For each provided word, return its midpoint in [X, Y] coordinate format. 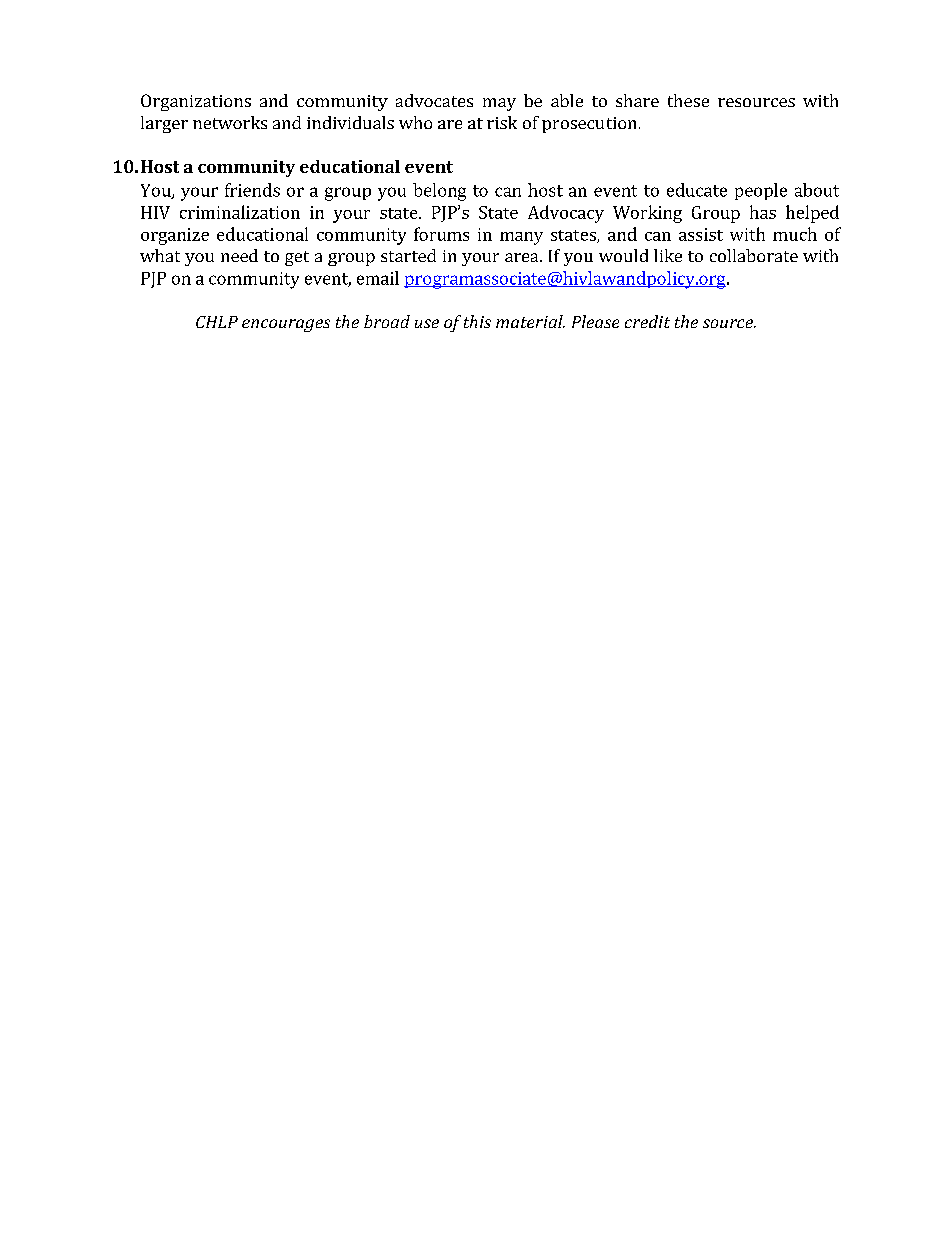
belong [439, 192]
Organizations [196, 102]
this [477, 321]
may [499, 104]
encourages [286, 325]
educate [697, 190]
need [239, 255]
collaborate [754, 255]
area [523, 257]
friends [252, 190]
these [688, 100]
